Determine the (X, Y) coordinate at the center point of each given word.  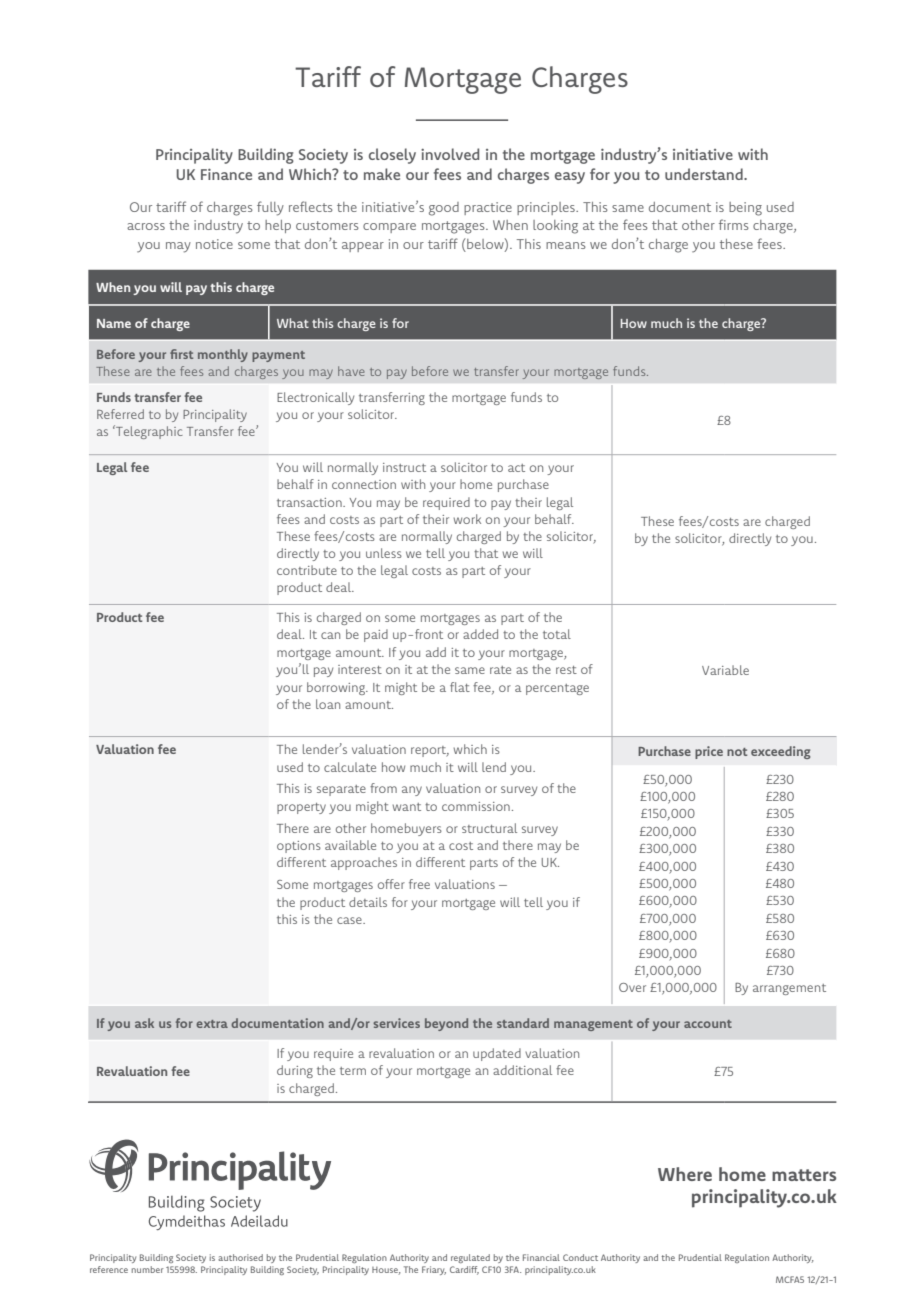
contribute (307, 570)
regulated (470, 1258)
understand (705, 174)
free (419, 884)
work (467, 519)
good (444, 209)
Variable (725, 670)
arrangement (789, 989)
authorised (240, 1257)
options (299, 847)
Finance (226, 174)
